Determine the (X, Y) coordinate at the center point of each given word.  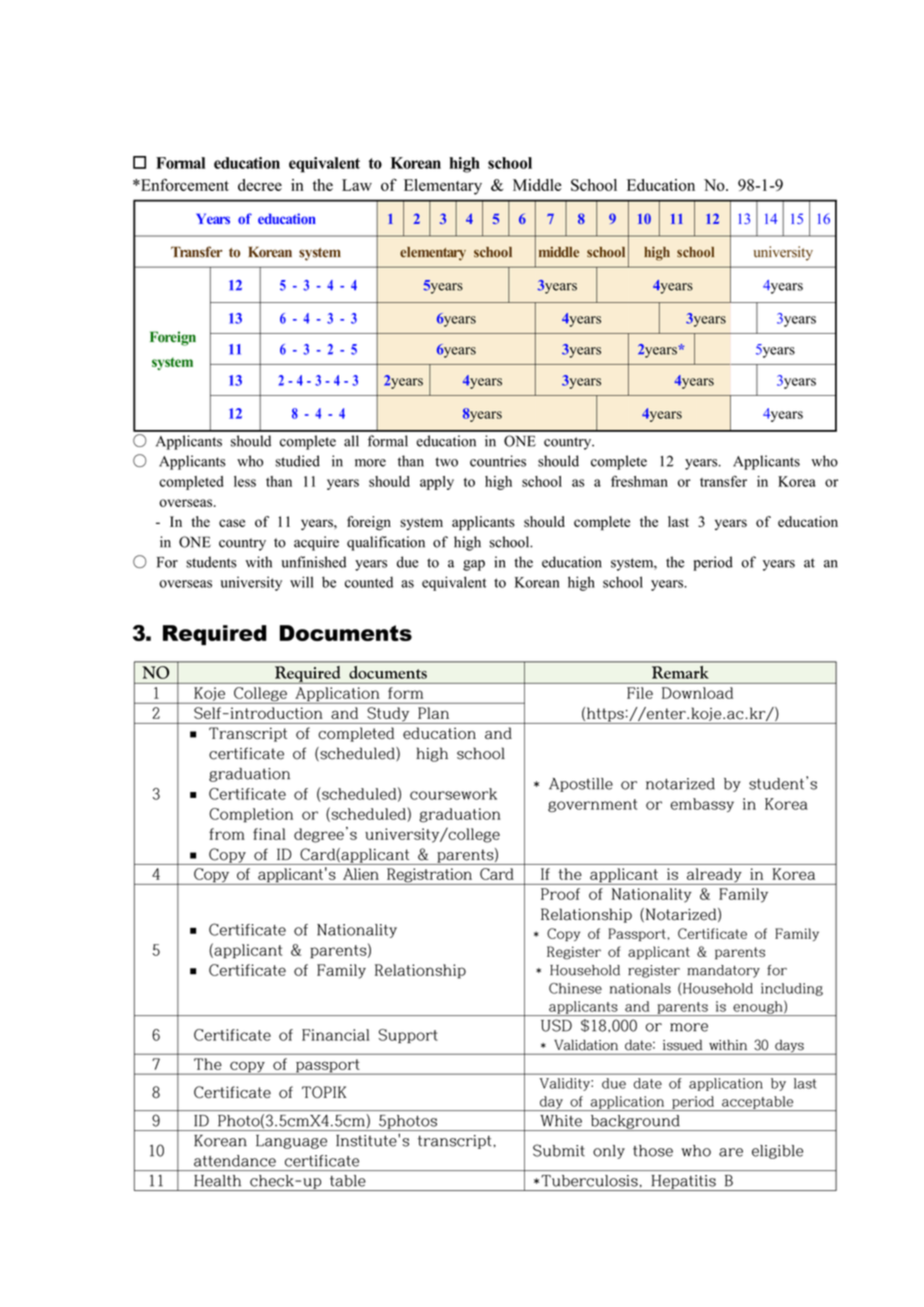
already (714, 876)
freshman (639, 481)
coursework (453, 794)
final (269, 834)
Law (357, 185)
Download (697, 693)
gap (474, 565)
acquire (316, 543)
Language (291, 1142)
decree (260, 185)
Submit (559, 1150)
